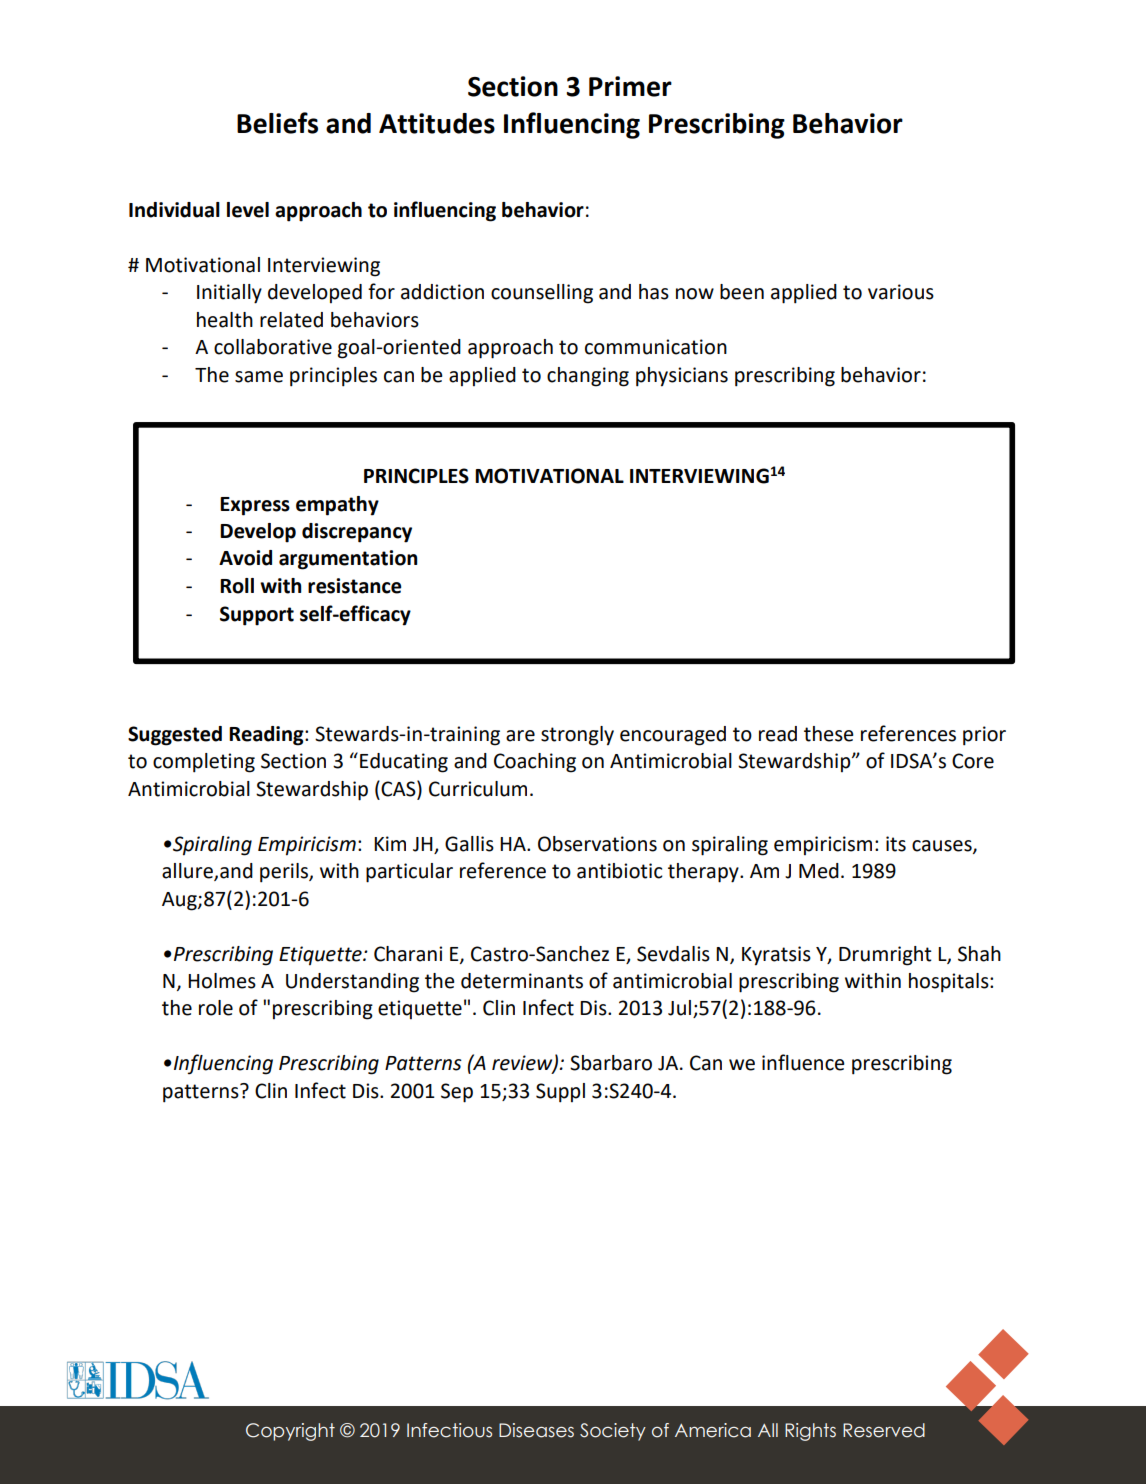  Describe the element at coordinates (222, 981) in the screenshot. I see `Holmes` at that location.
